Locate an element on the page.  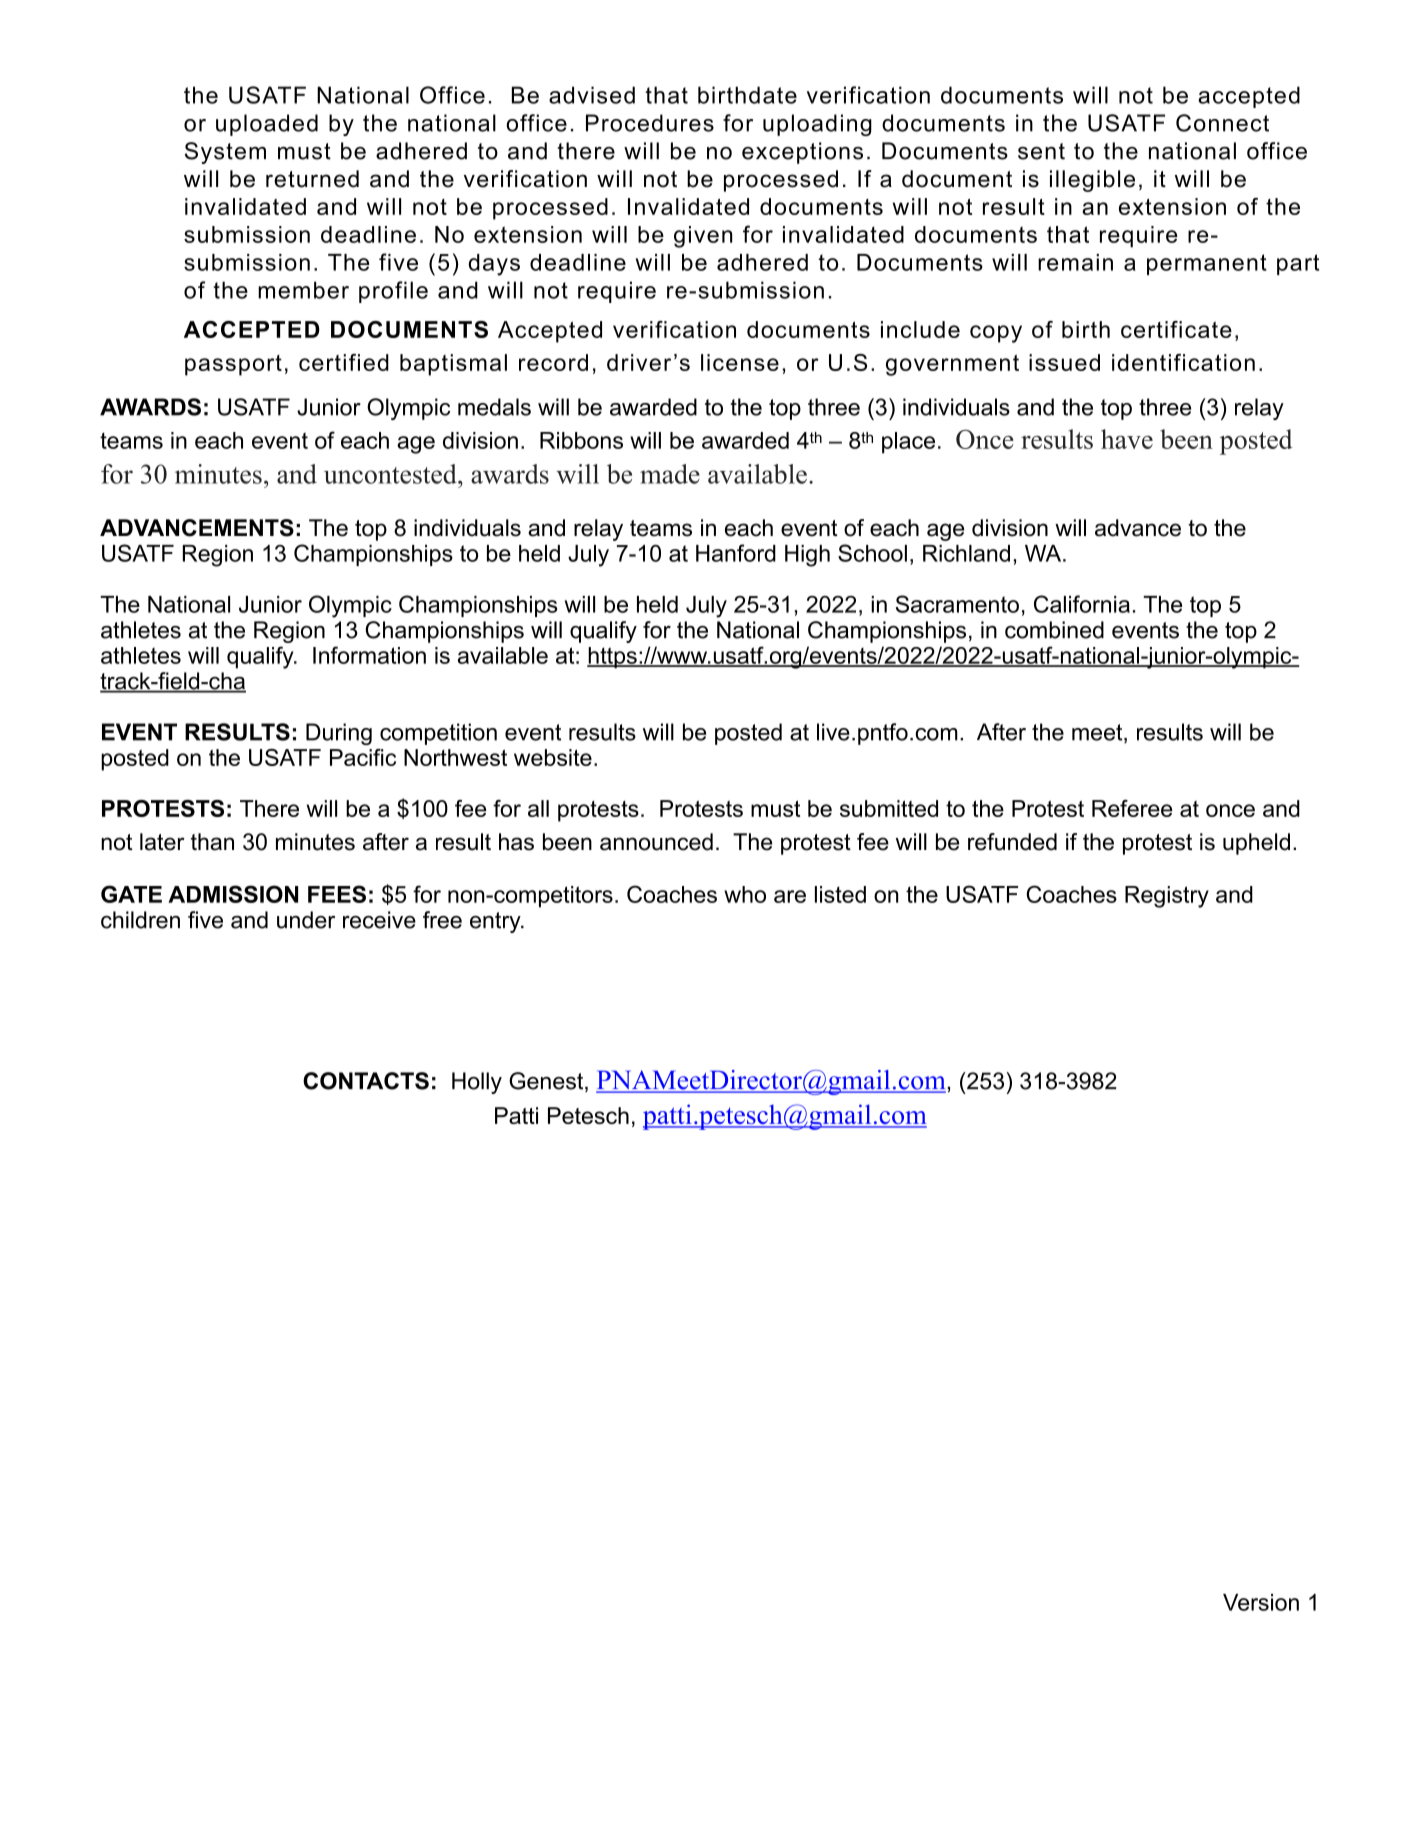
Registry is located at coordinates (1167, 897).
